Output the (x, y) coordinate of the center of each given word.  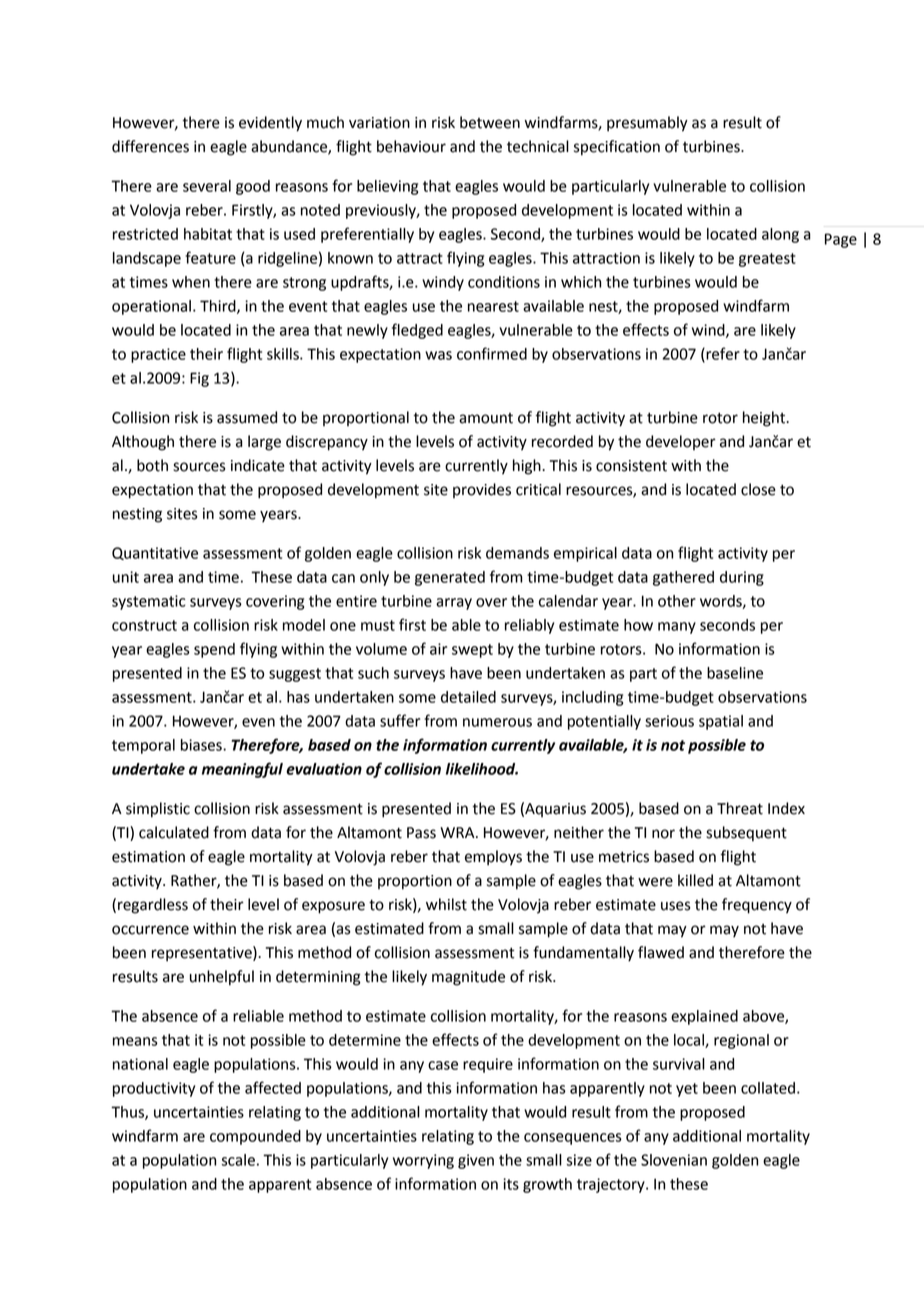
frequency (757, 906)
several (207, 186)
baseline (735, 673)
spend (214, 650)
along (780, 235)
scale (238, 1160)
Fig (199, 379)
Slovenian (674, 1160)
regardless (153, 906)
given (476, 1161)
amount (486, 418)
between (490, 122)
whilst (446, 904)
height (765, 419)
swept (472, 651)
